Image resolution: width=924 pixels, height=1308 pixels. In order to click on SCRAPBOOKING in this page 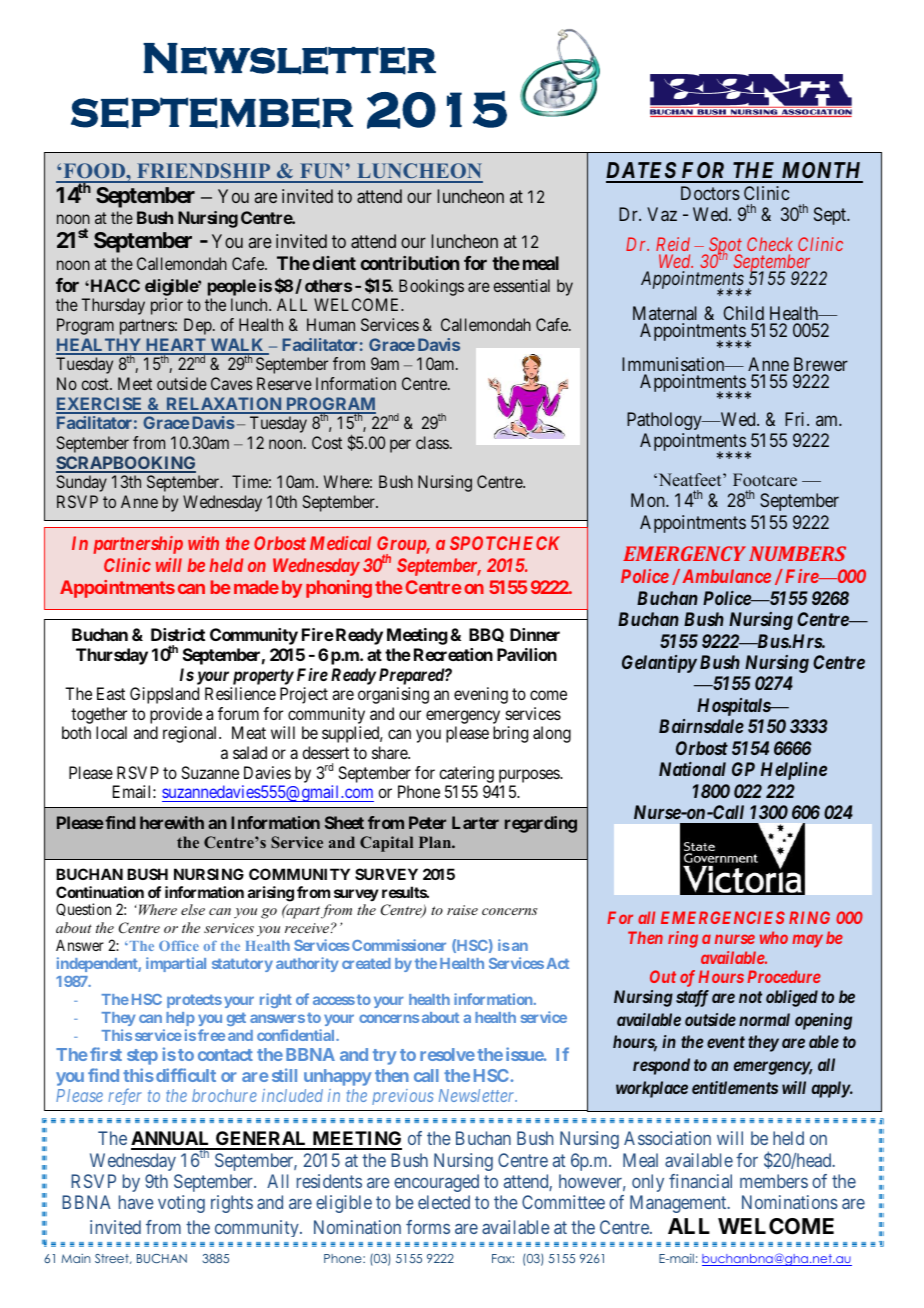, I will do `click(126, 464)`.
